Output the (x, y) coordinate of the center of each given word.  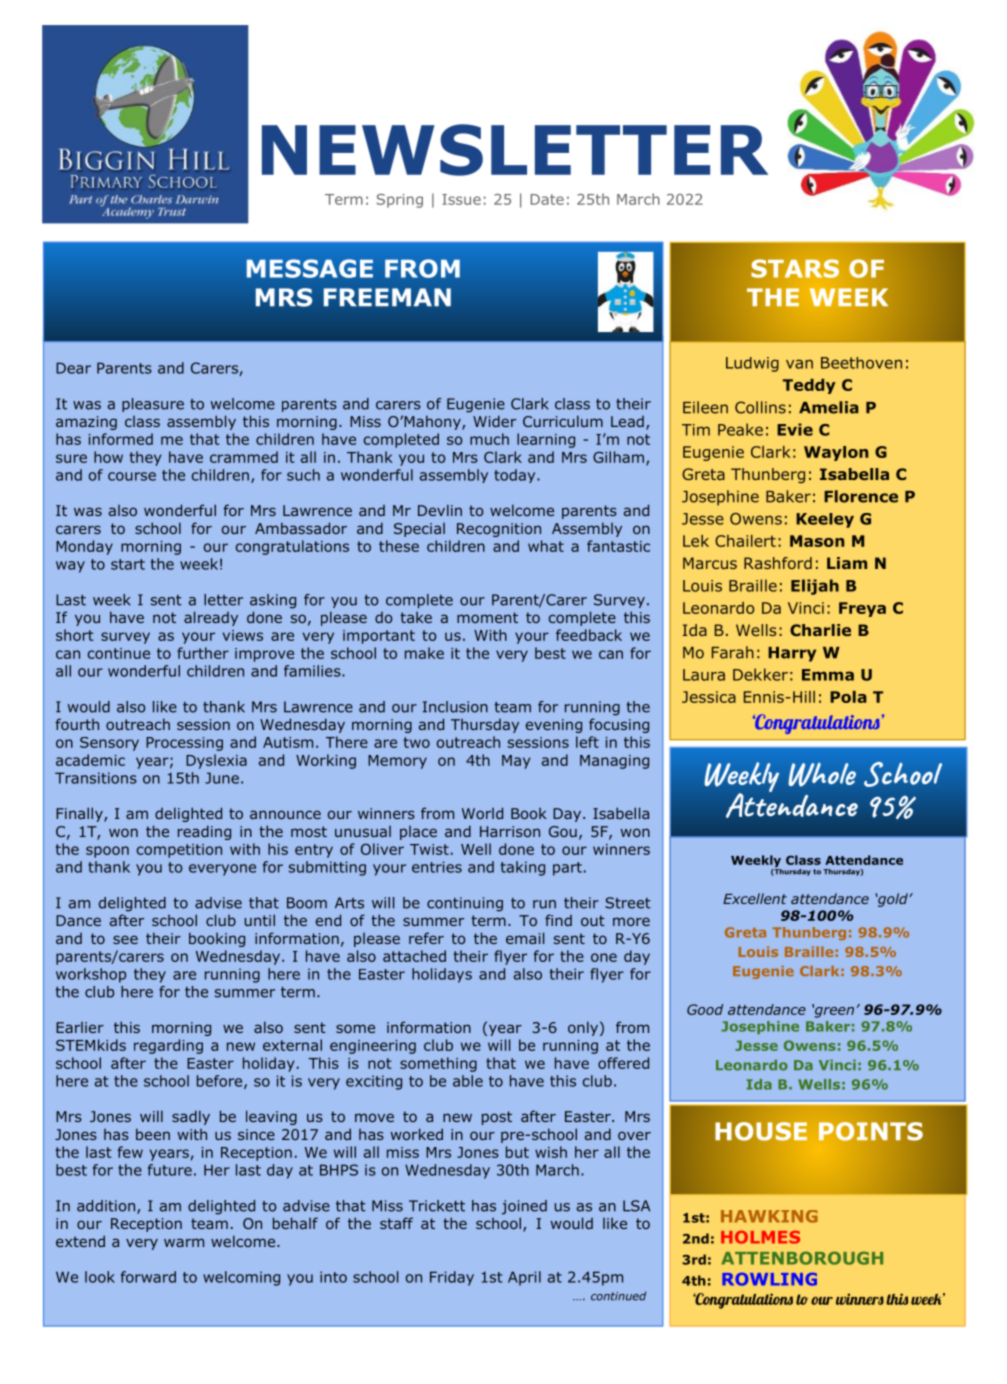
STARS (795, 268)
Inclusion (455, 707)
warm (184, 1242)
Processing (184, 744)
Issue (461, 199)
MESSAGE (310, 268)
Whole (822, 774)
